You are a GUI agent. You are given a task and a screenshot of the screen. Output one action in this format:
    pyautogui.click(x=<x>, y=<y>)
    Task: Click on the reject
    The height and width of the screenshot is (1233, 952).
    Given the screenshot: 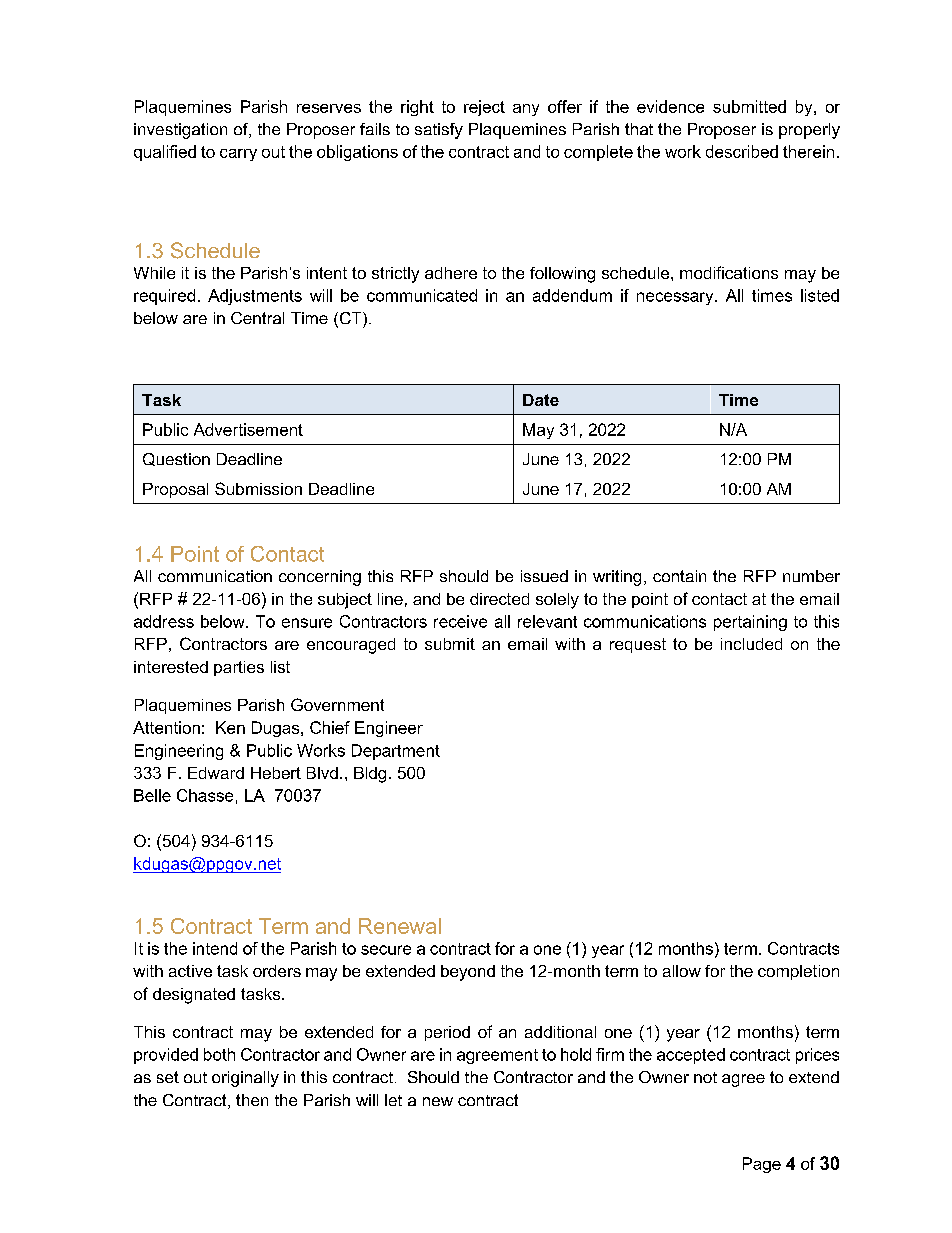 What is the action you would take?
    pyautogui.click(x=484, y=108)
